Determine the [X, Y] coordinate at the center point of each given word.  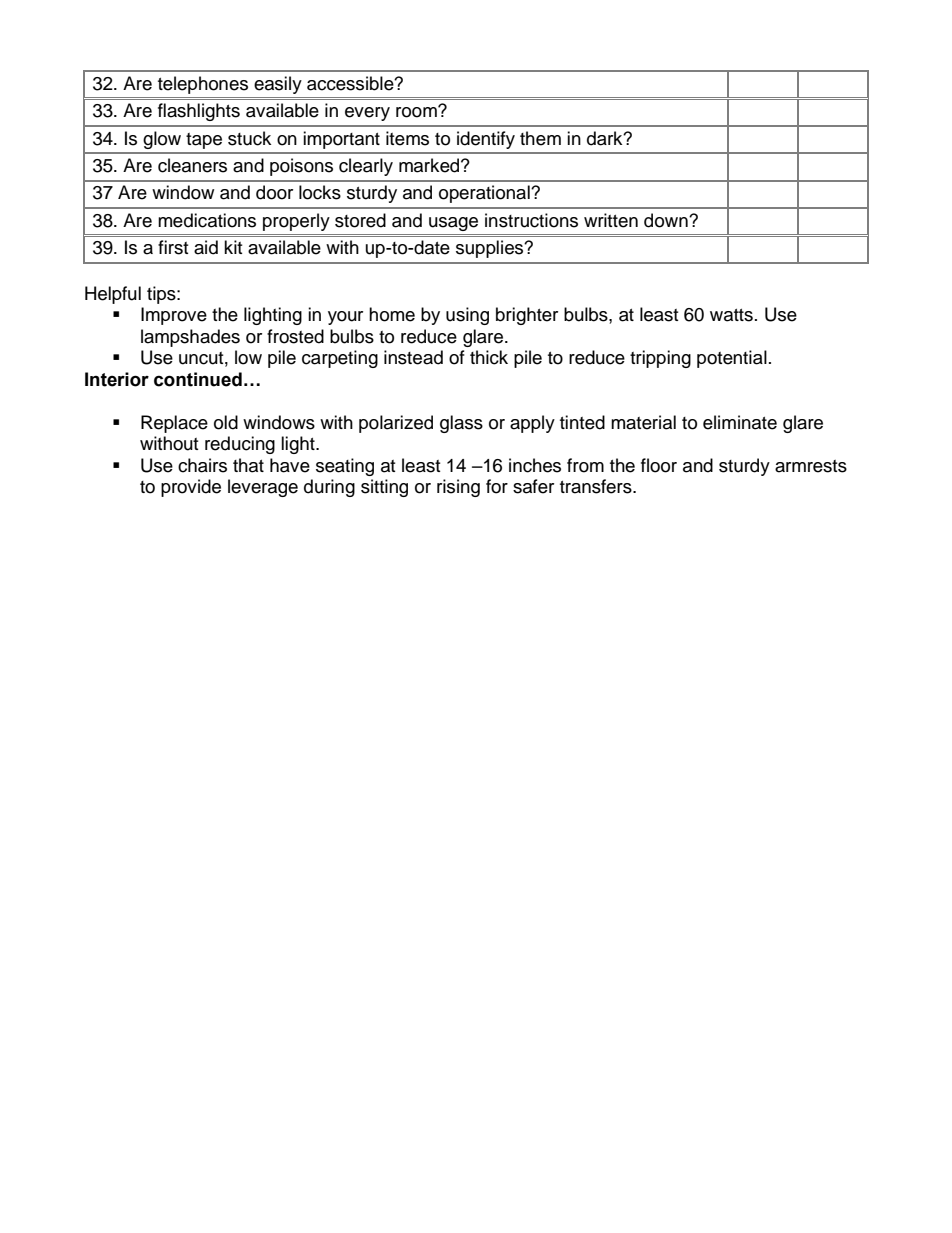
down [667, 220]
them [540, 138]
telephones [203, 85]
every [367, 114]
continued [198, 379]
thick [489, 357]
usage [453, 224]
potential [732, 359]
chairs [202, 465]
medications [207, 220]
